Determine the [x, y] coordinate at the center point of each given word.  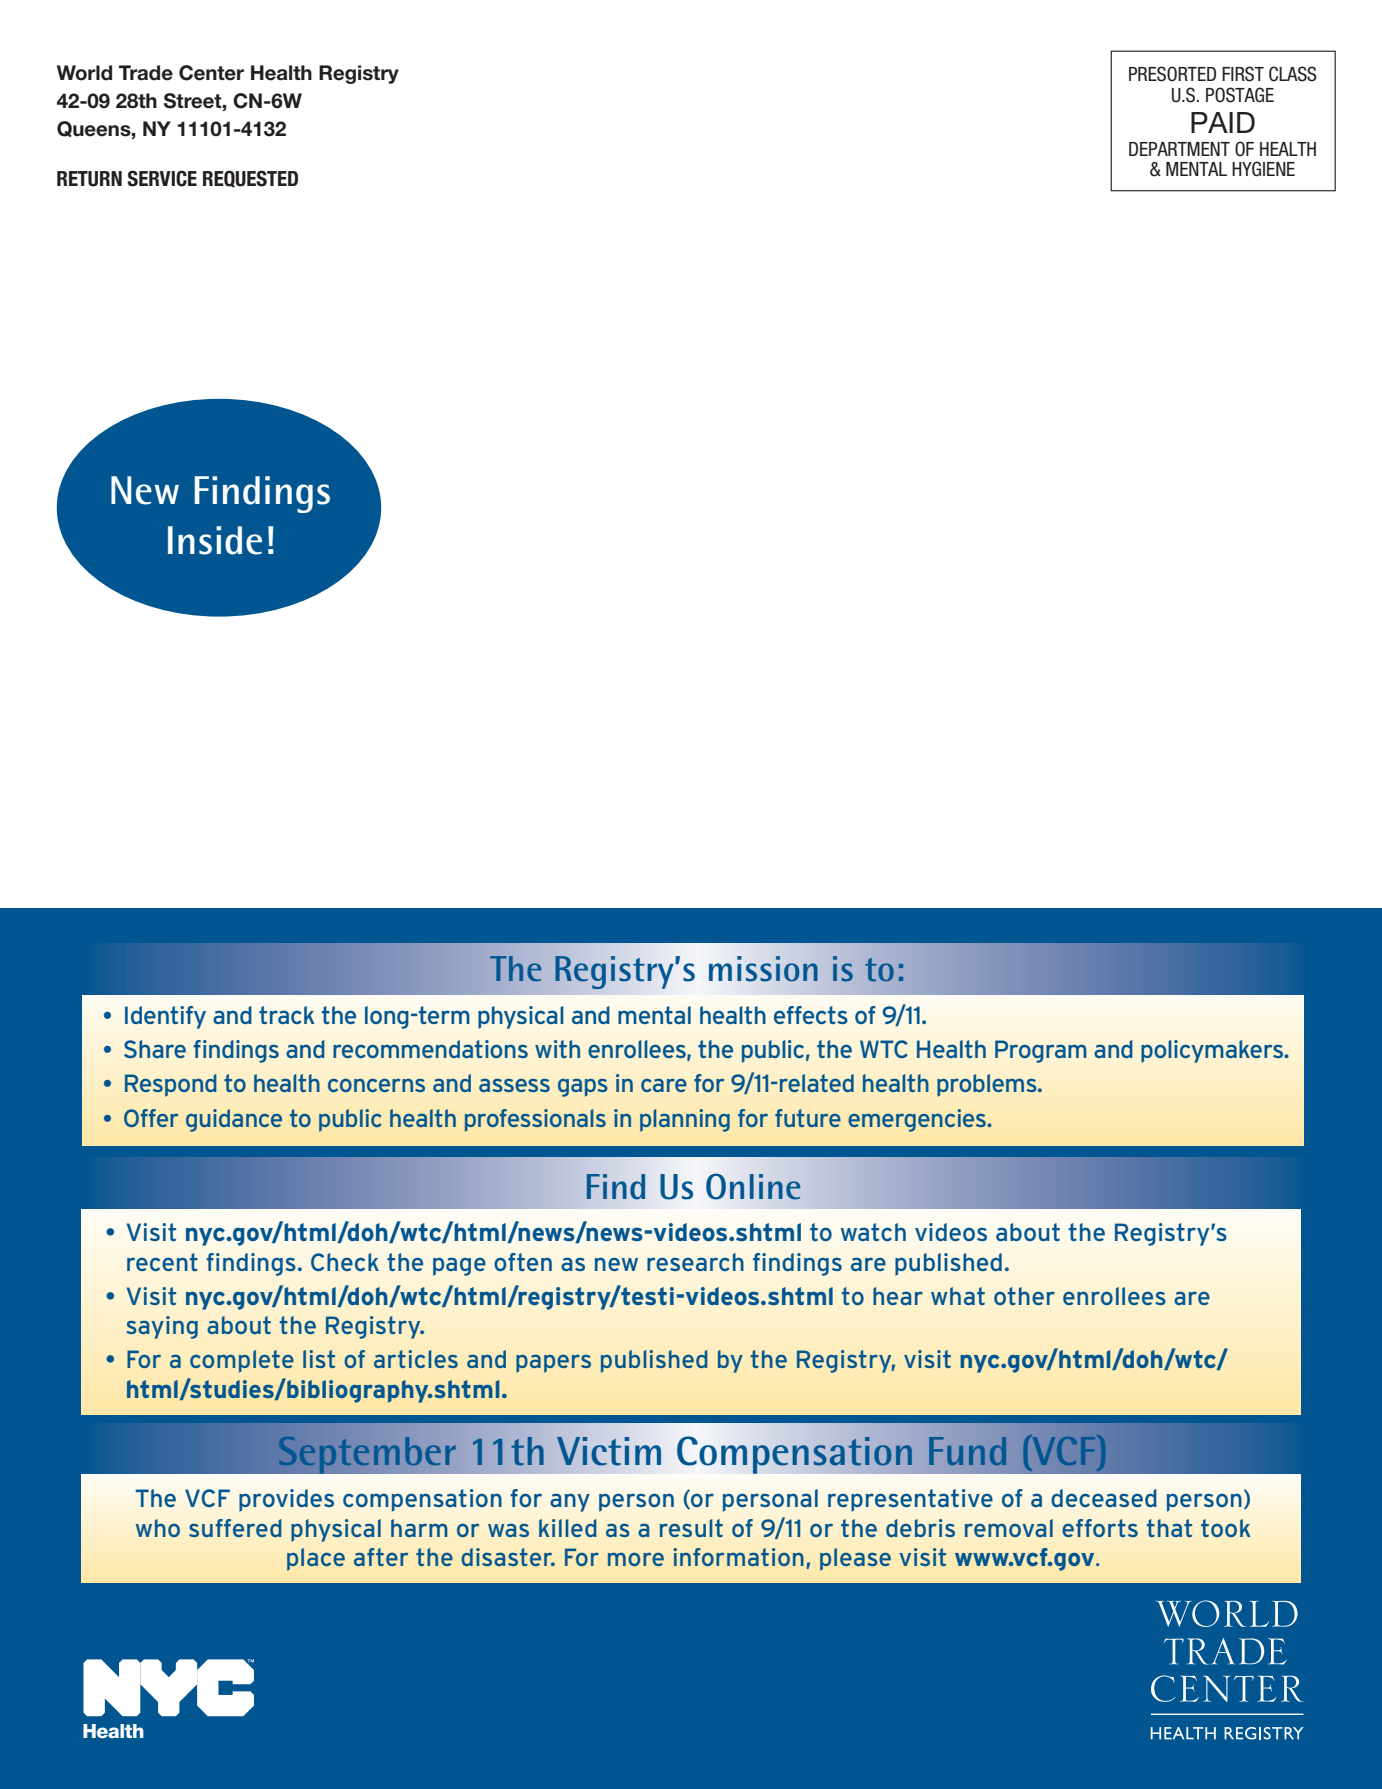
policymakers [1213, 1051]
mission [763, 969]
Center [211, 73]
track [287, 1015]
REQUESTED [250, 179]
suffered [235, 1528]
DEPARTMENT [1179, 149]
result [691, 1528]
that [1169, 1528]
